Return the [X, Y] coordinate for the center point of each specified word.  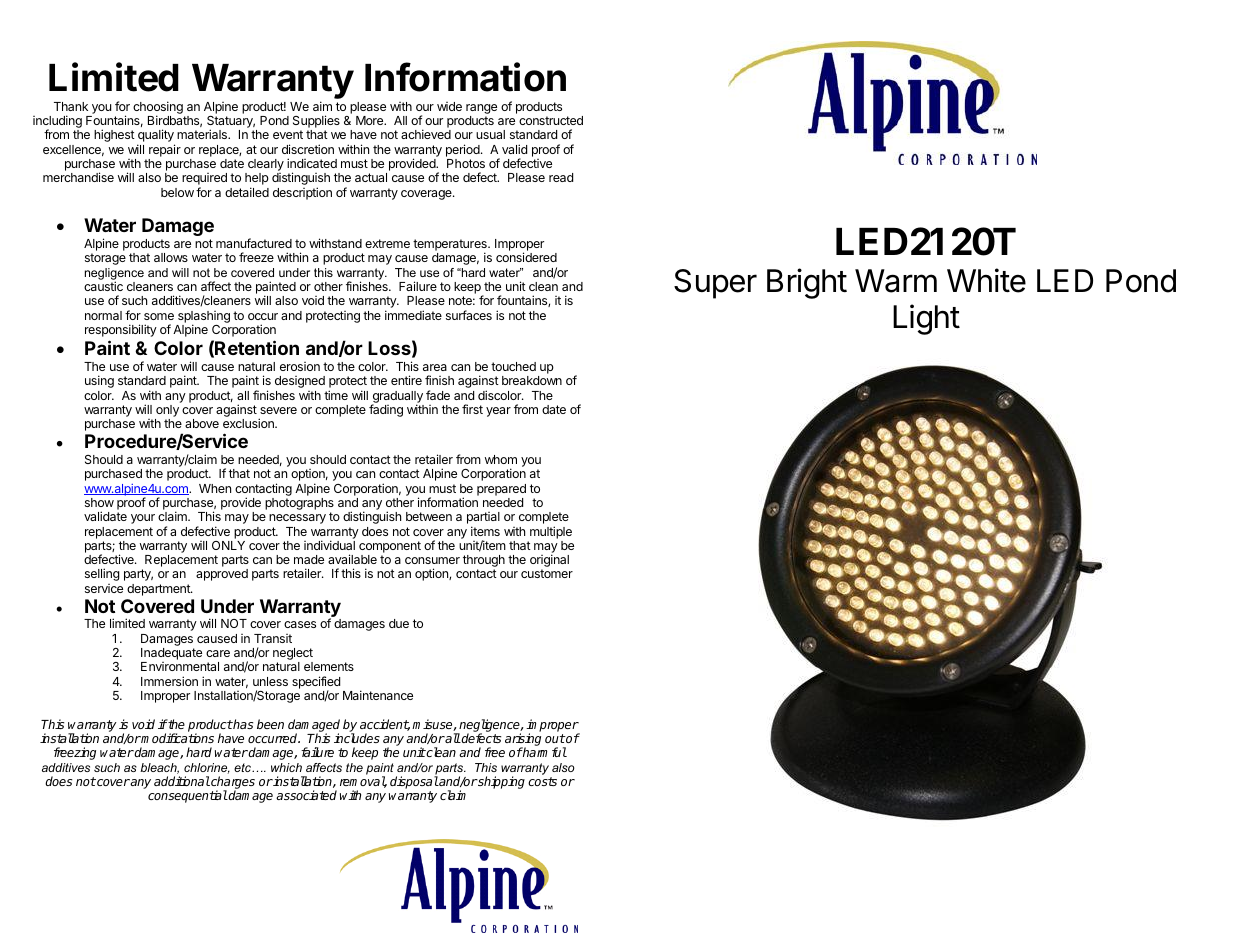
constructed [551, 120]
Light [926, 319]
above [202, 423]
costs [542, 781]
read [561, 177]
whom [501, 459]
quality [156, 137]
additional [182, 781]
